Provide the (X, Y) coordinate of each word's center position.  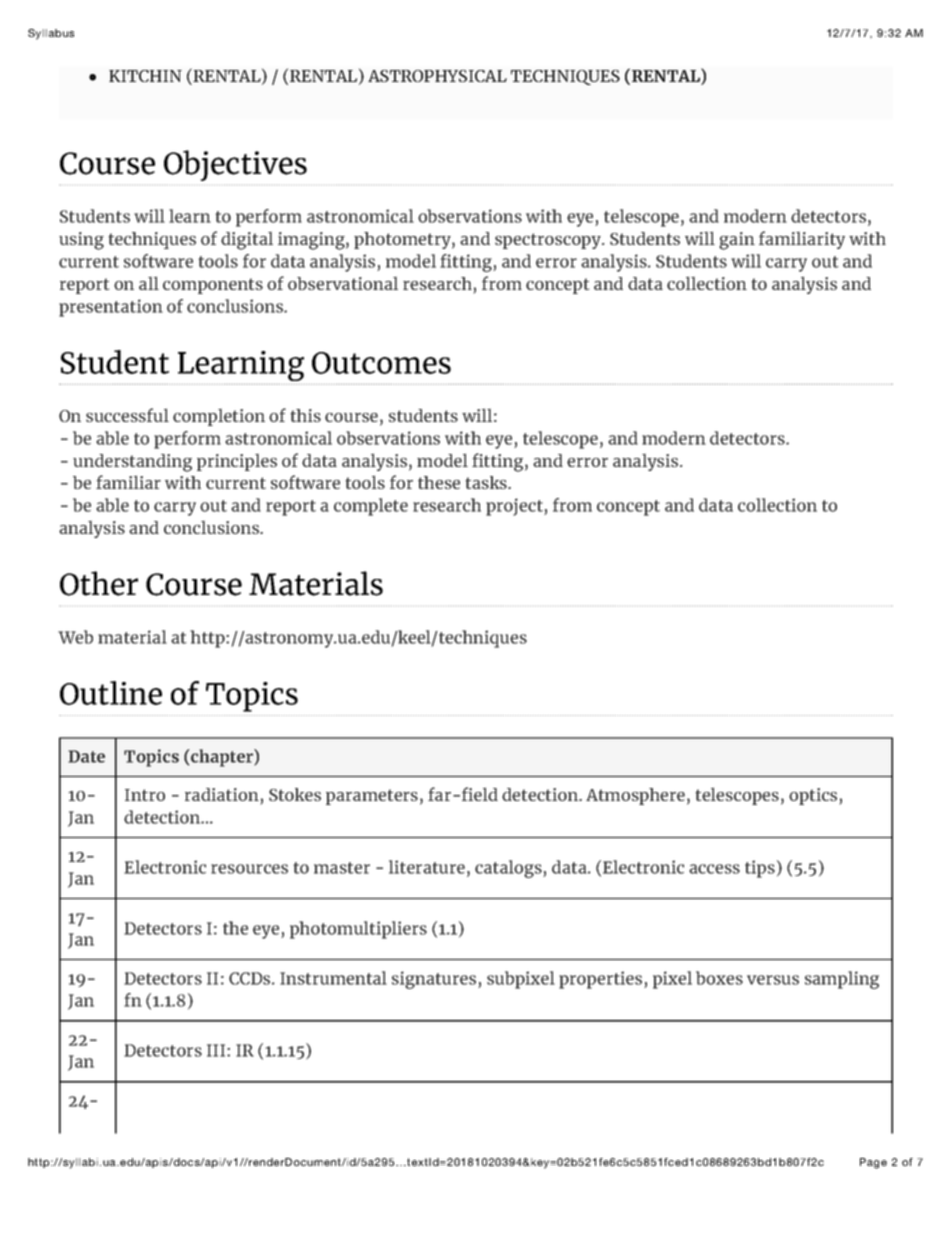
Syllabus (51, 34)
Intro (145, 795)
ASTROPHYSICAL (437, 76)
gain (737, 241)
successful (127, 415)
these (439, 482)
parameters (372, 797)
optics (814, 796)
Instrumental (333, 978)
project (515, 507)
